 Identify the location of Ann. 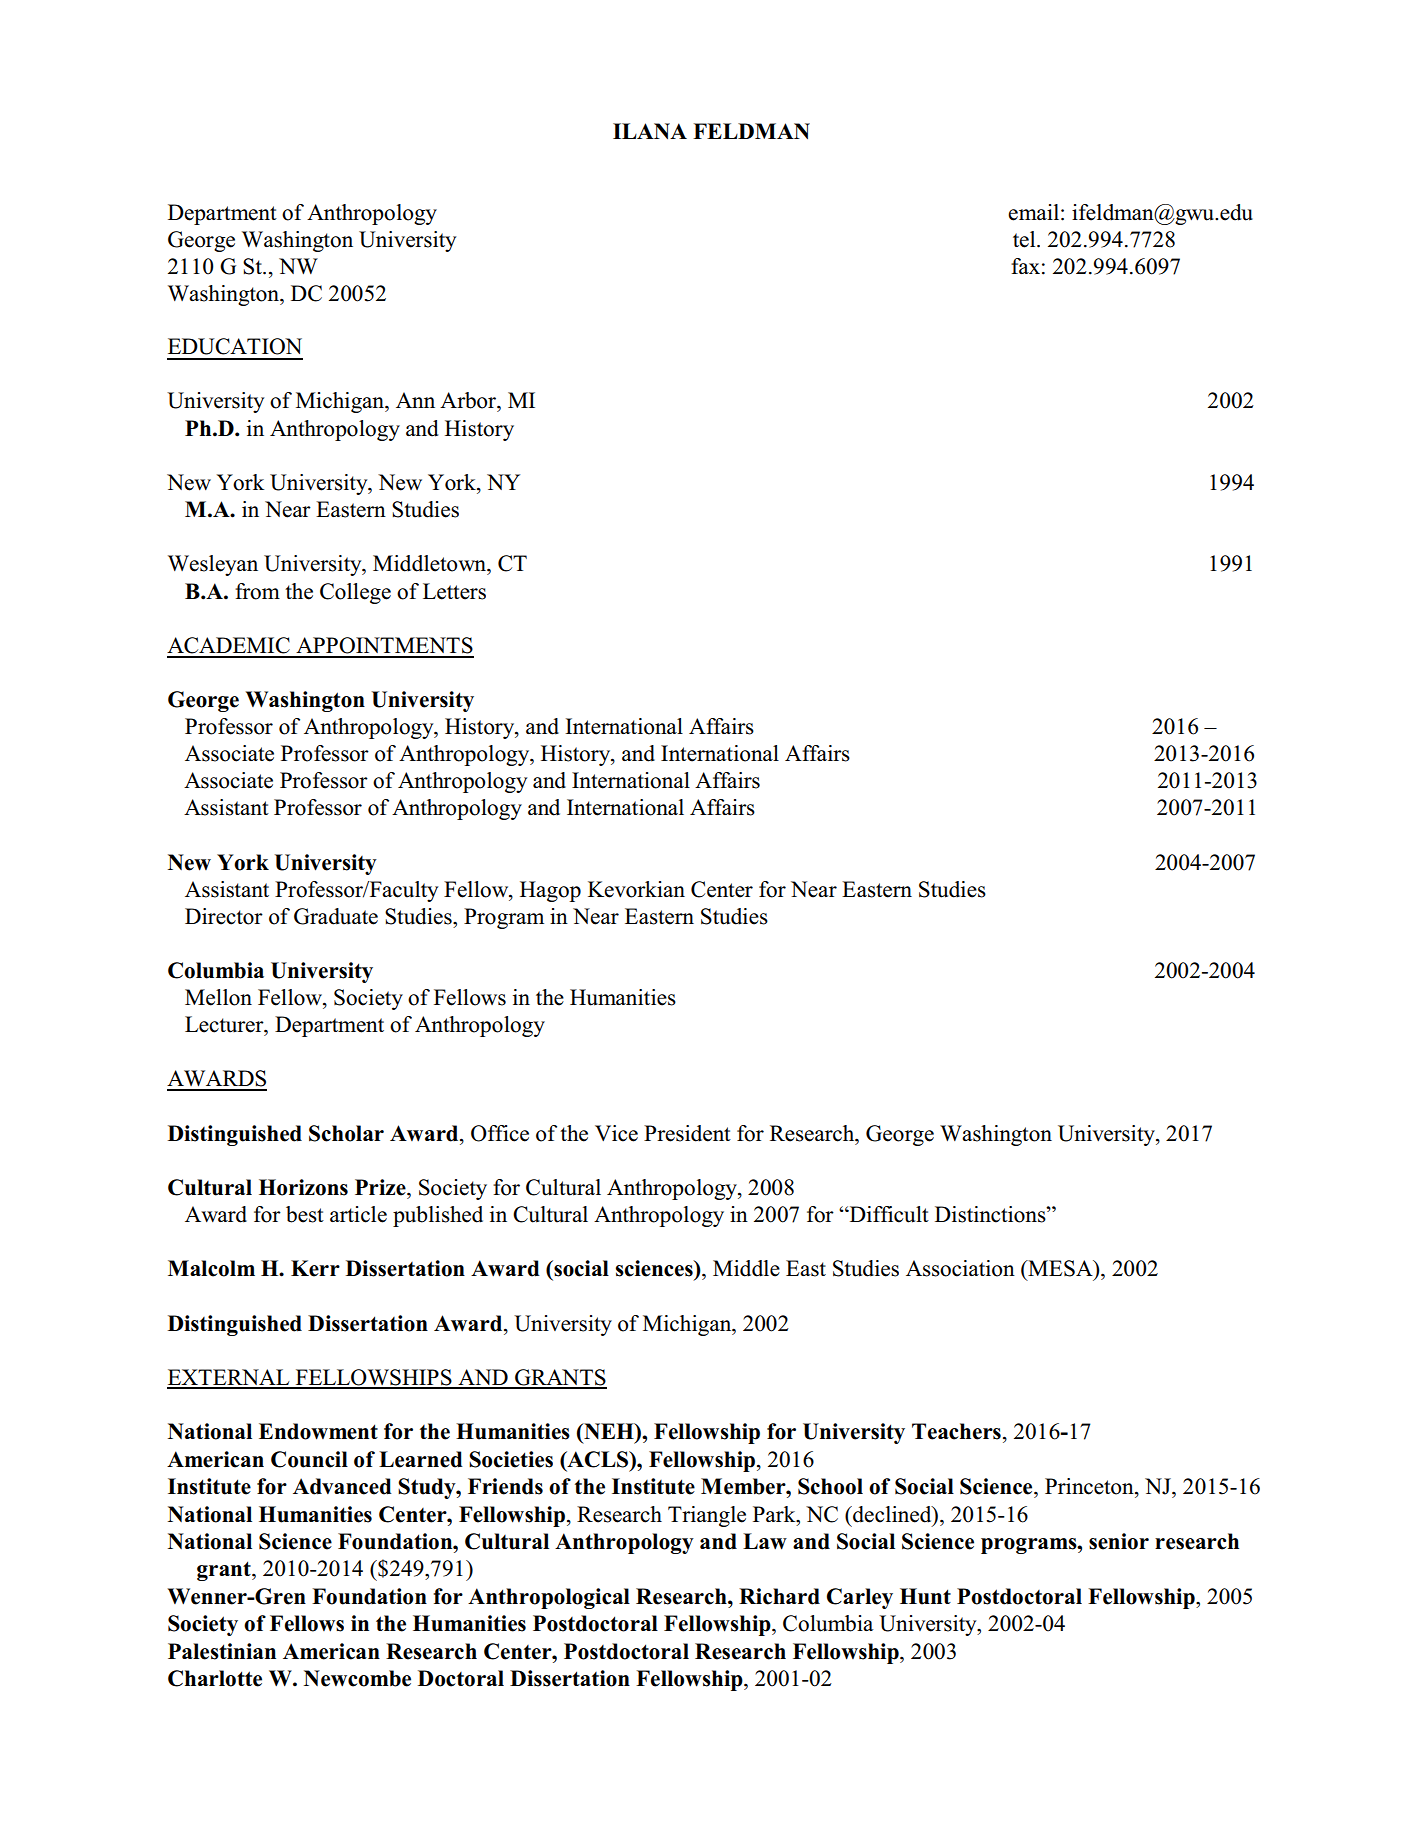
(415, 400).
